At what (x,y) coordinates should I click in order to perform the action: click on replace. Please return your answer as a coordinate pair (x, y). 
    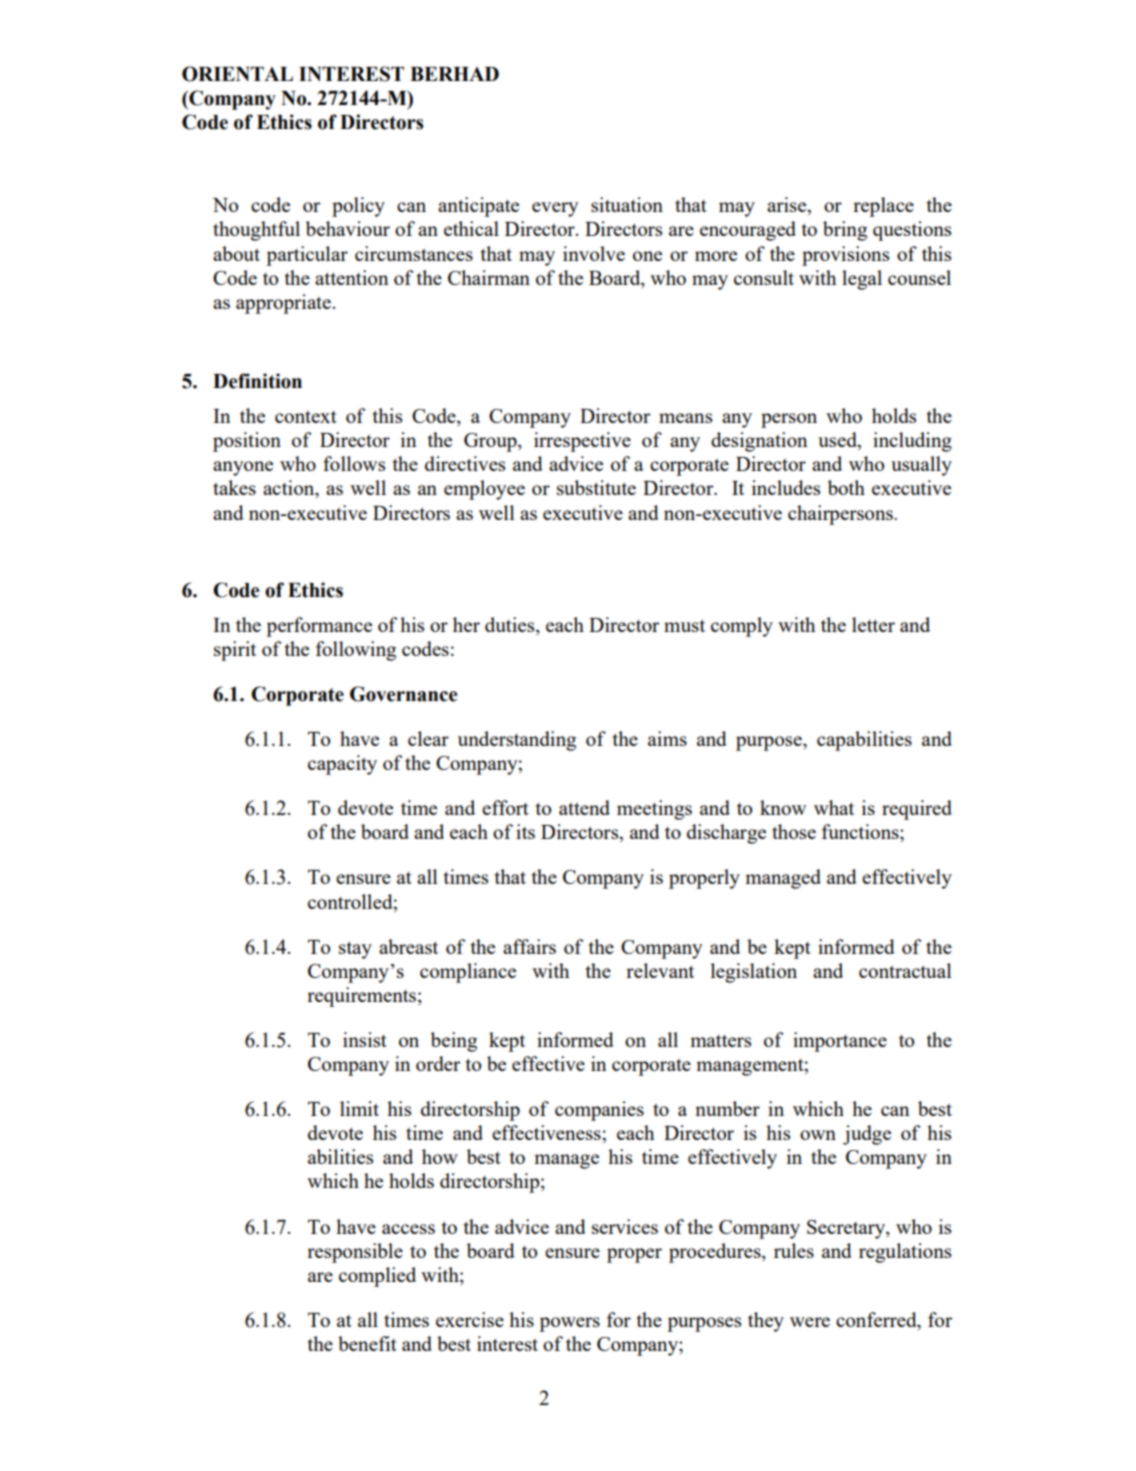
    Looking at the image, I should click on (883, 207).
